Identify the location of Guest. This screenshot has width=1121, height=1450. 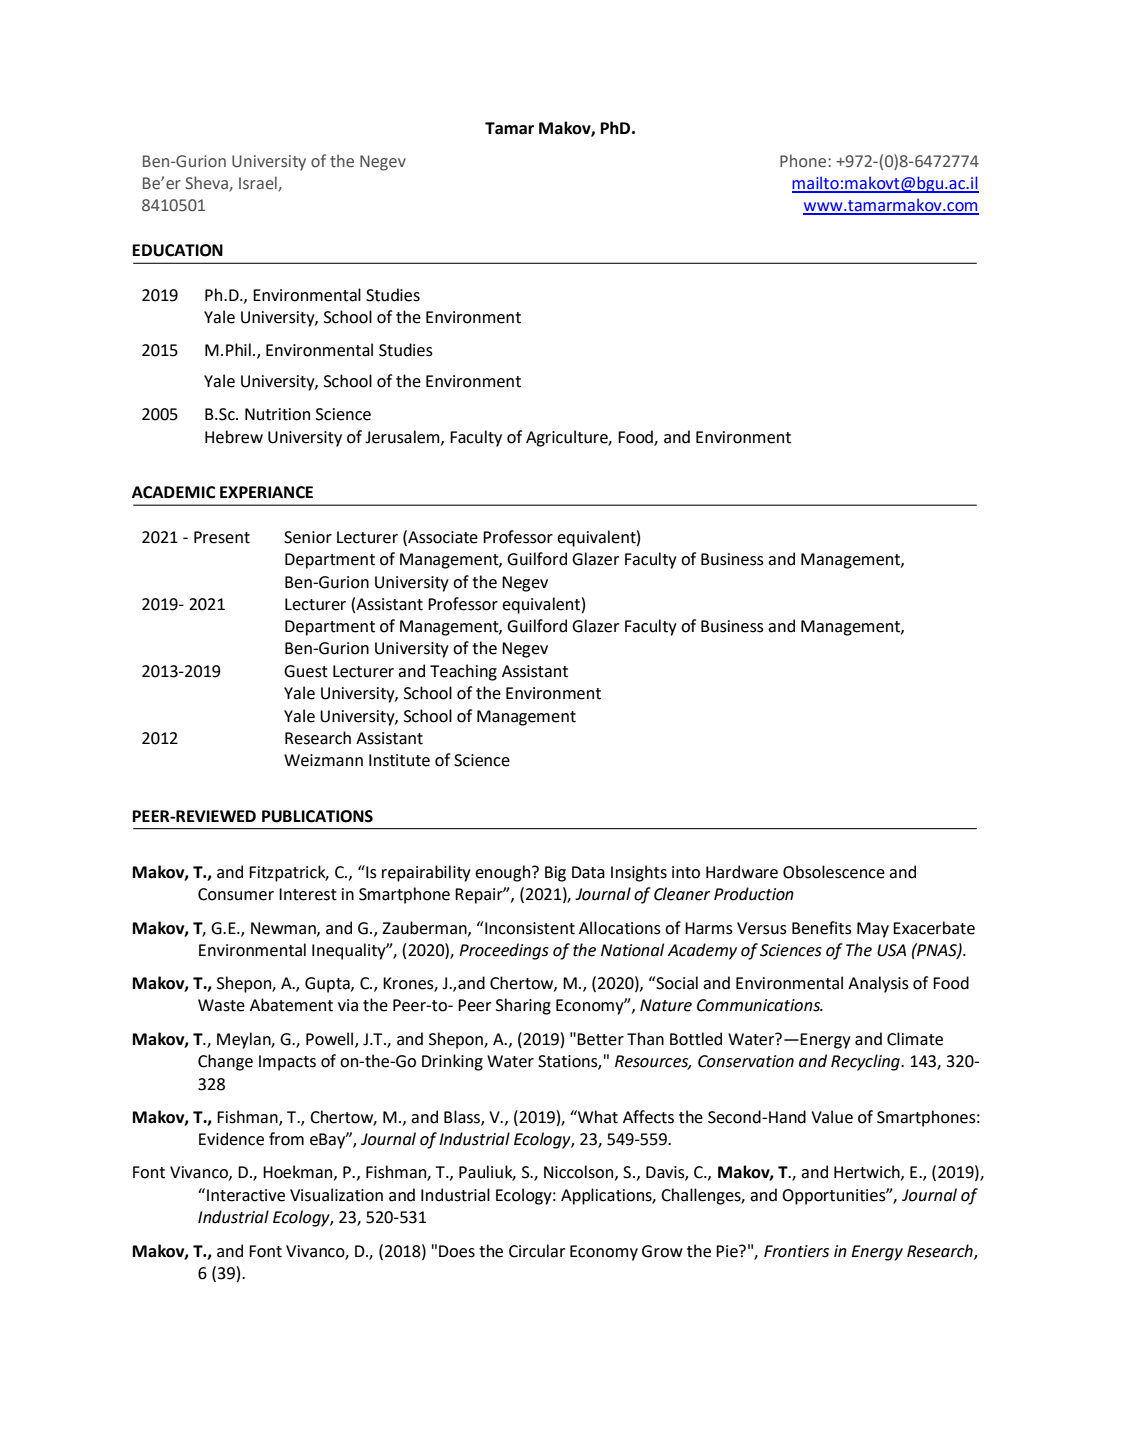
(306, 671).
